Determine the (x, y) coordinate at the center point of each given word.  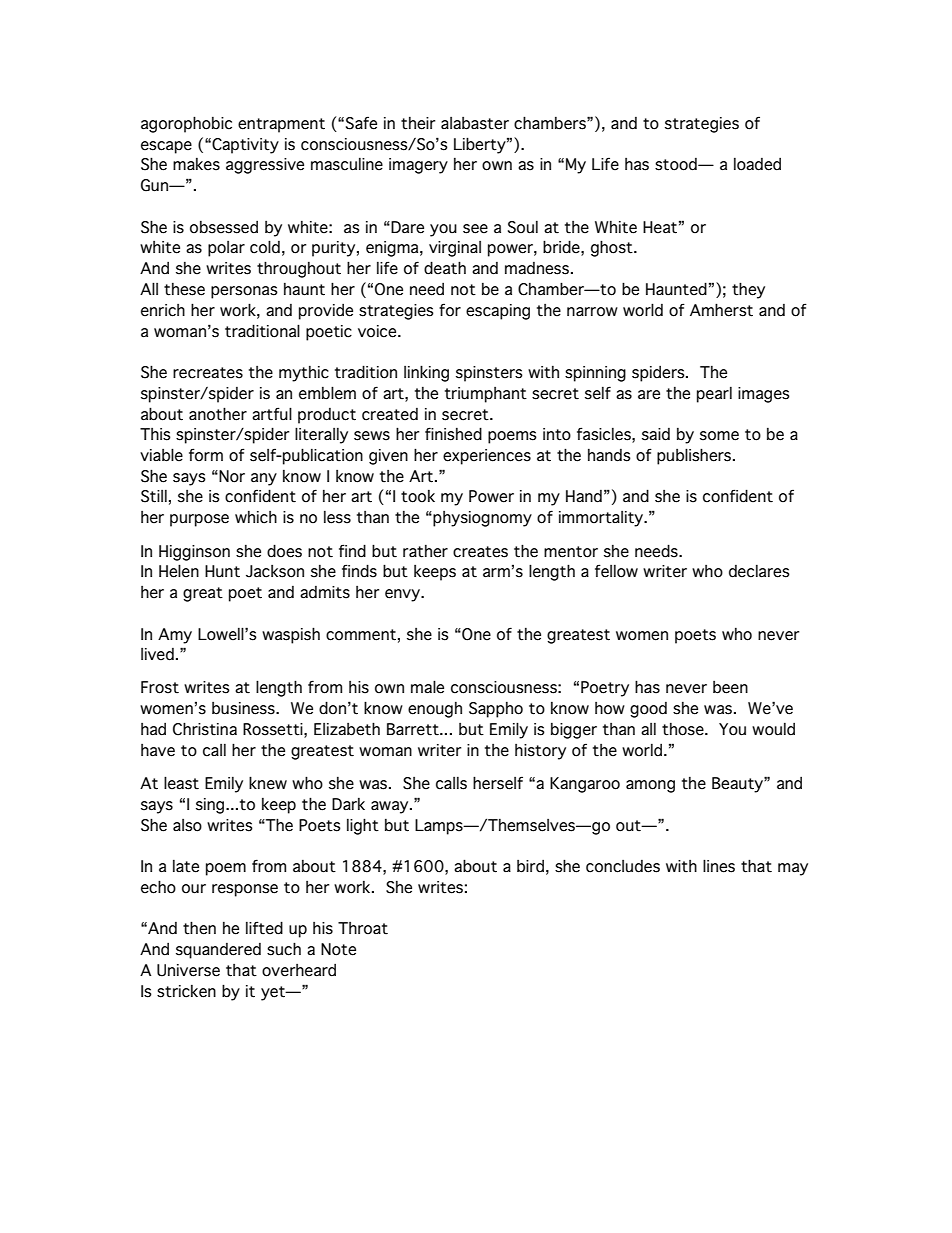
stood (677, 164)
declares (759, 571)
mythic (304, 374)
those (684, 729)
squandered (218, 951)
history (540, 752)
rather (425, 551)
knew (268, 783)
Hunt (222, 571)
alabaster (475, 123)
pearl (714, 395)
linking (426, 373)
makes (196, 164)
